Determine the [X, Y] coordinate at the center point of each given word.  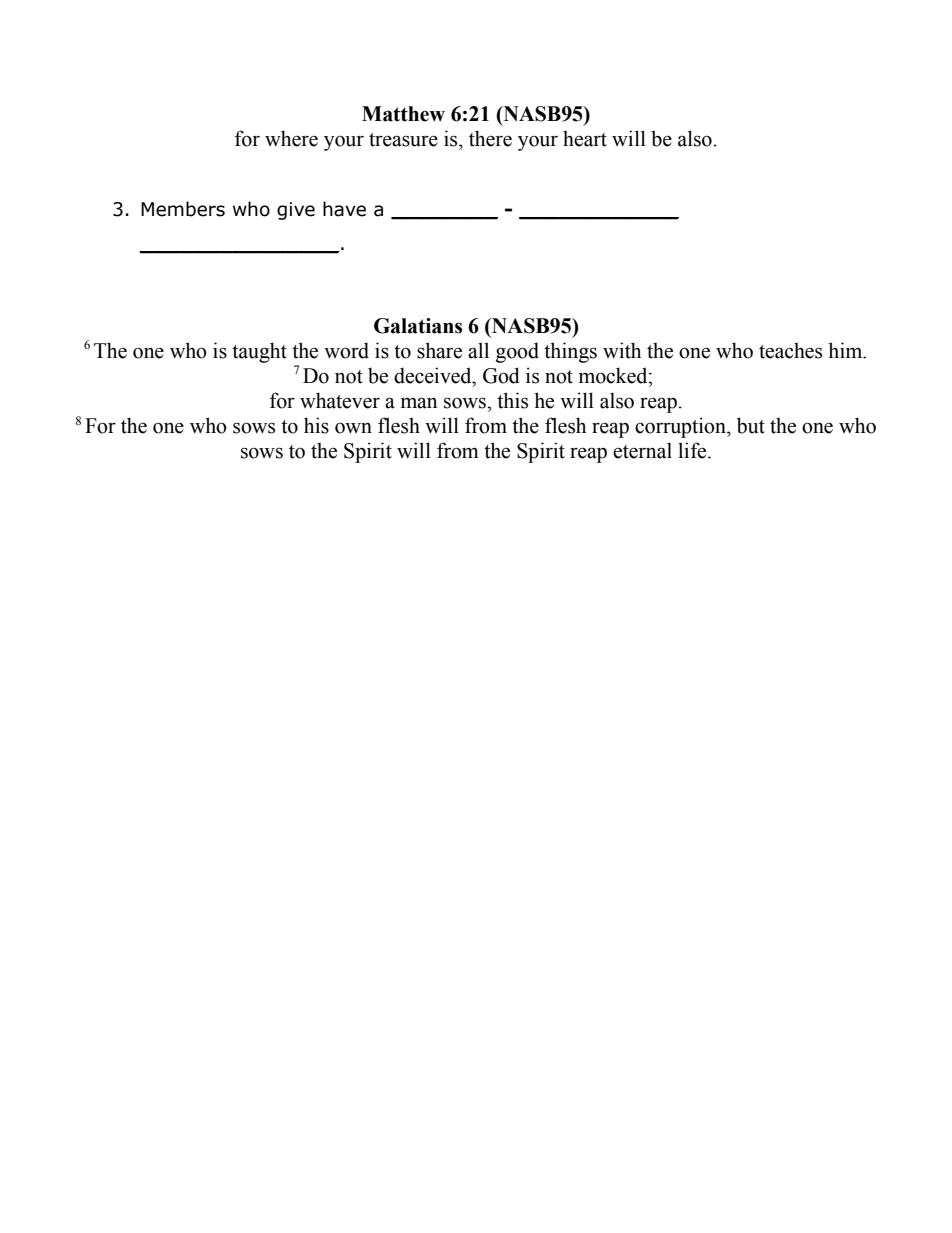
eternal [642, 450]
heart [585, 138]
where [291, 138]
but [751, 425]
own [353, 428]
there [490, 138]
